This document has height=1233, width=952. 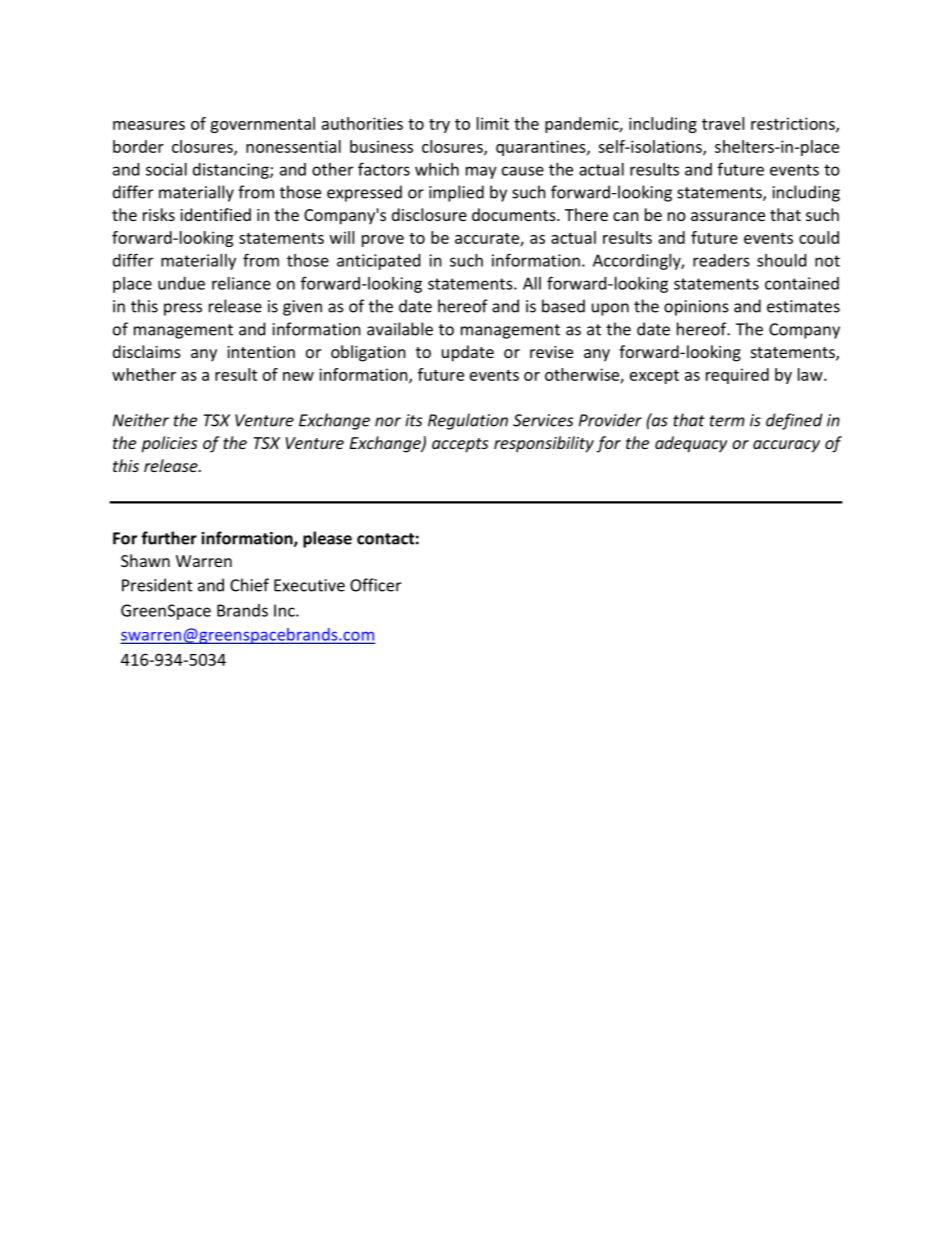 What do you see at coordinates (262, 125) in the document?
I see `governmental` at bounding box center [262, 125].
